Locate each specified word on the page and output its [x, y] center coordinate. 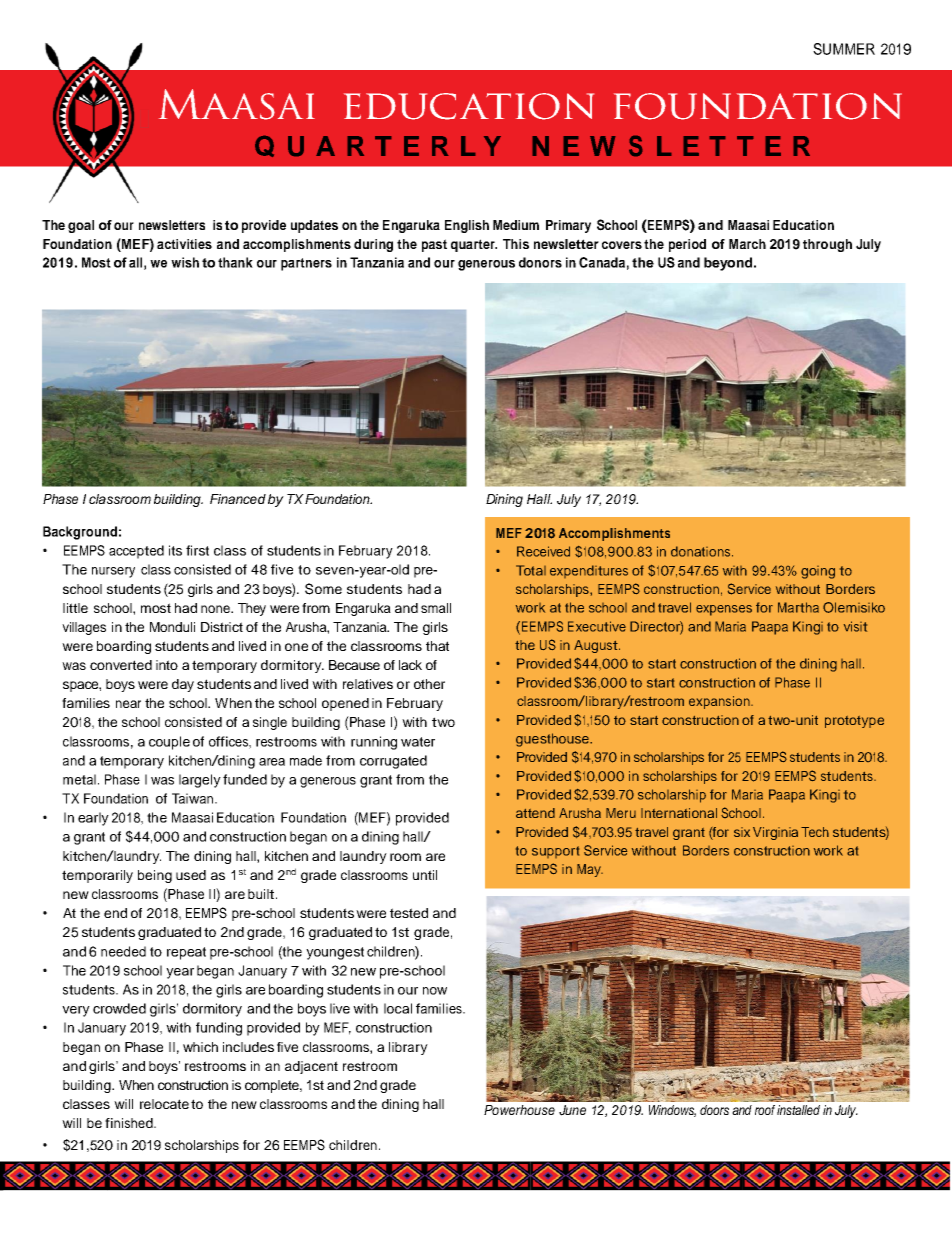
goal [81, 226]
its [175, 550]
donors [540, 262]
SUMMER [844, 49]
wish [185, 262]
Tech [815, 832]
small [436, 608]
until [425, 875]
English [467, 226]
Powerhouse [519, 1110]
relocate [164, 1104]
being [155, 876]
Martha [798, 607]
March [747, 244]
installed [798, 1110]
